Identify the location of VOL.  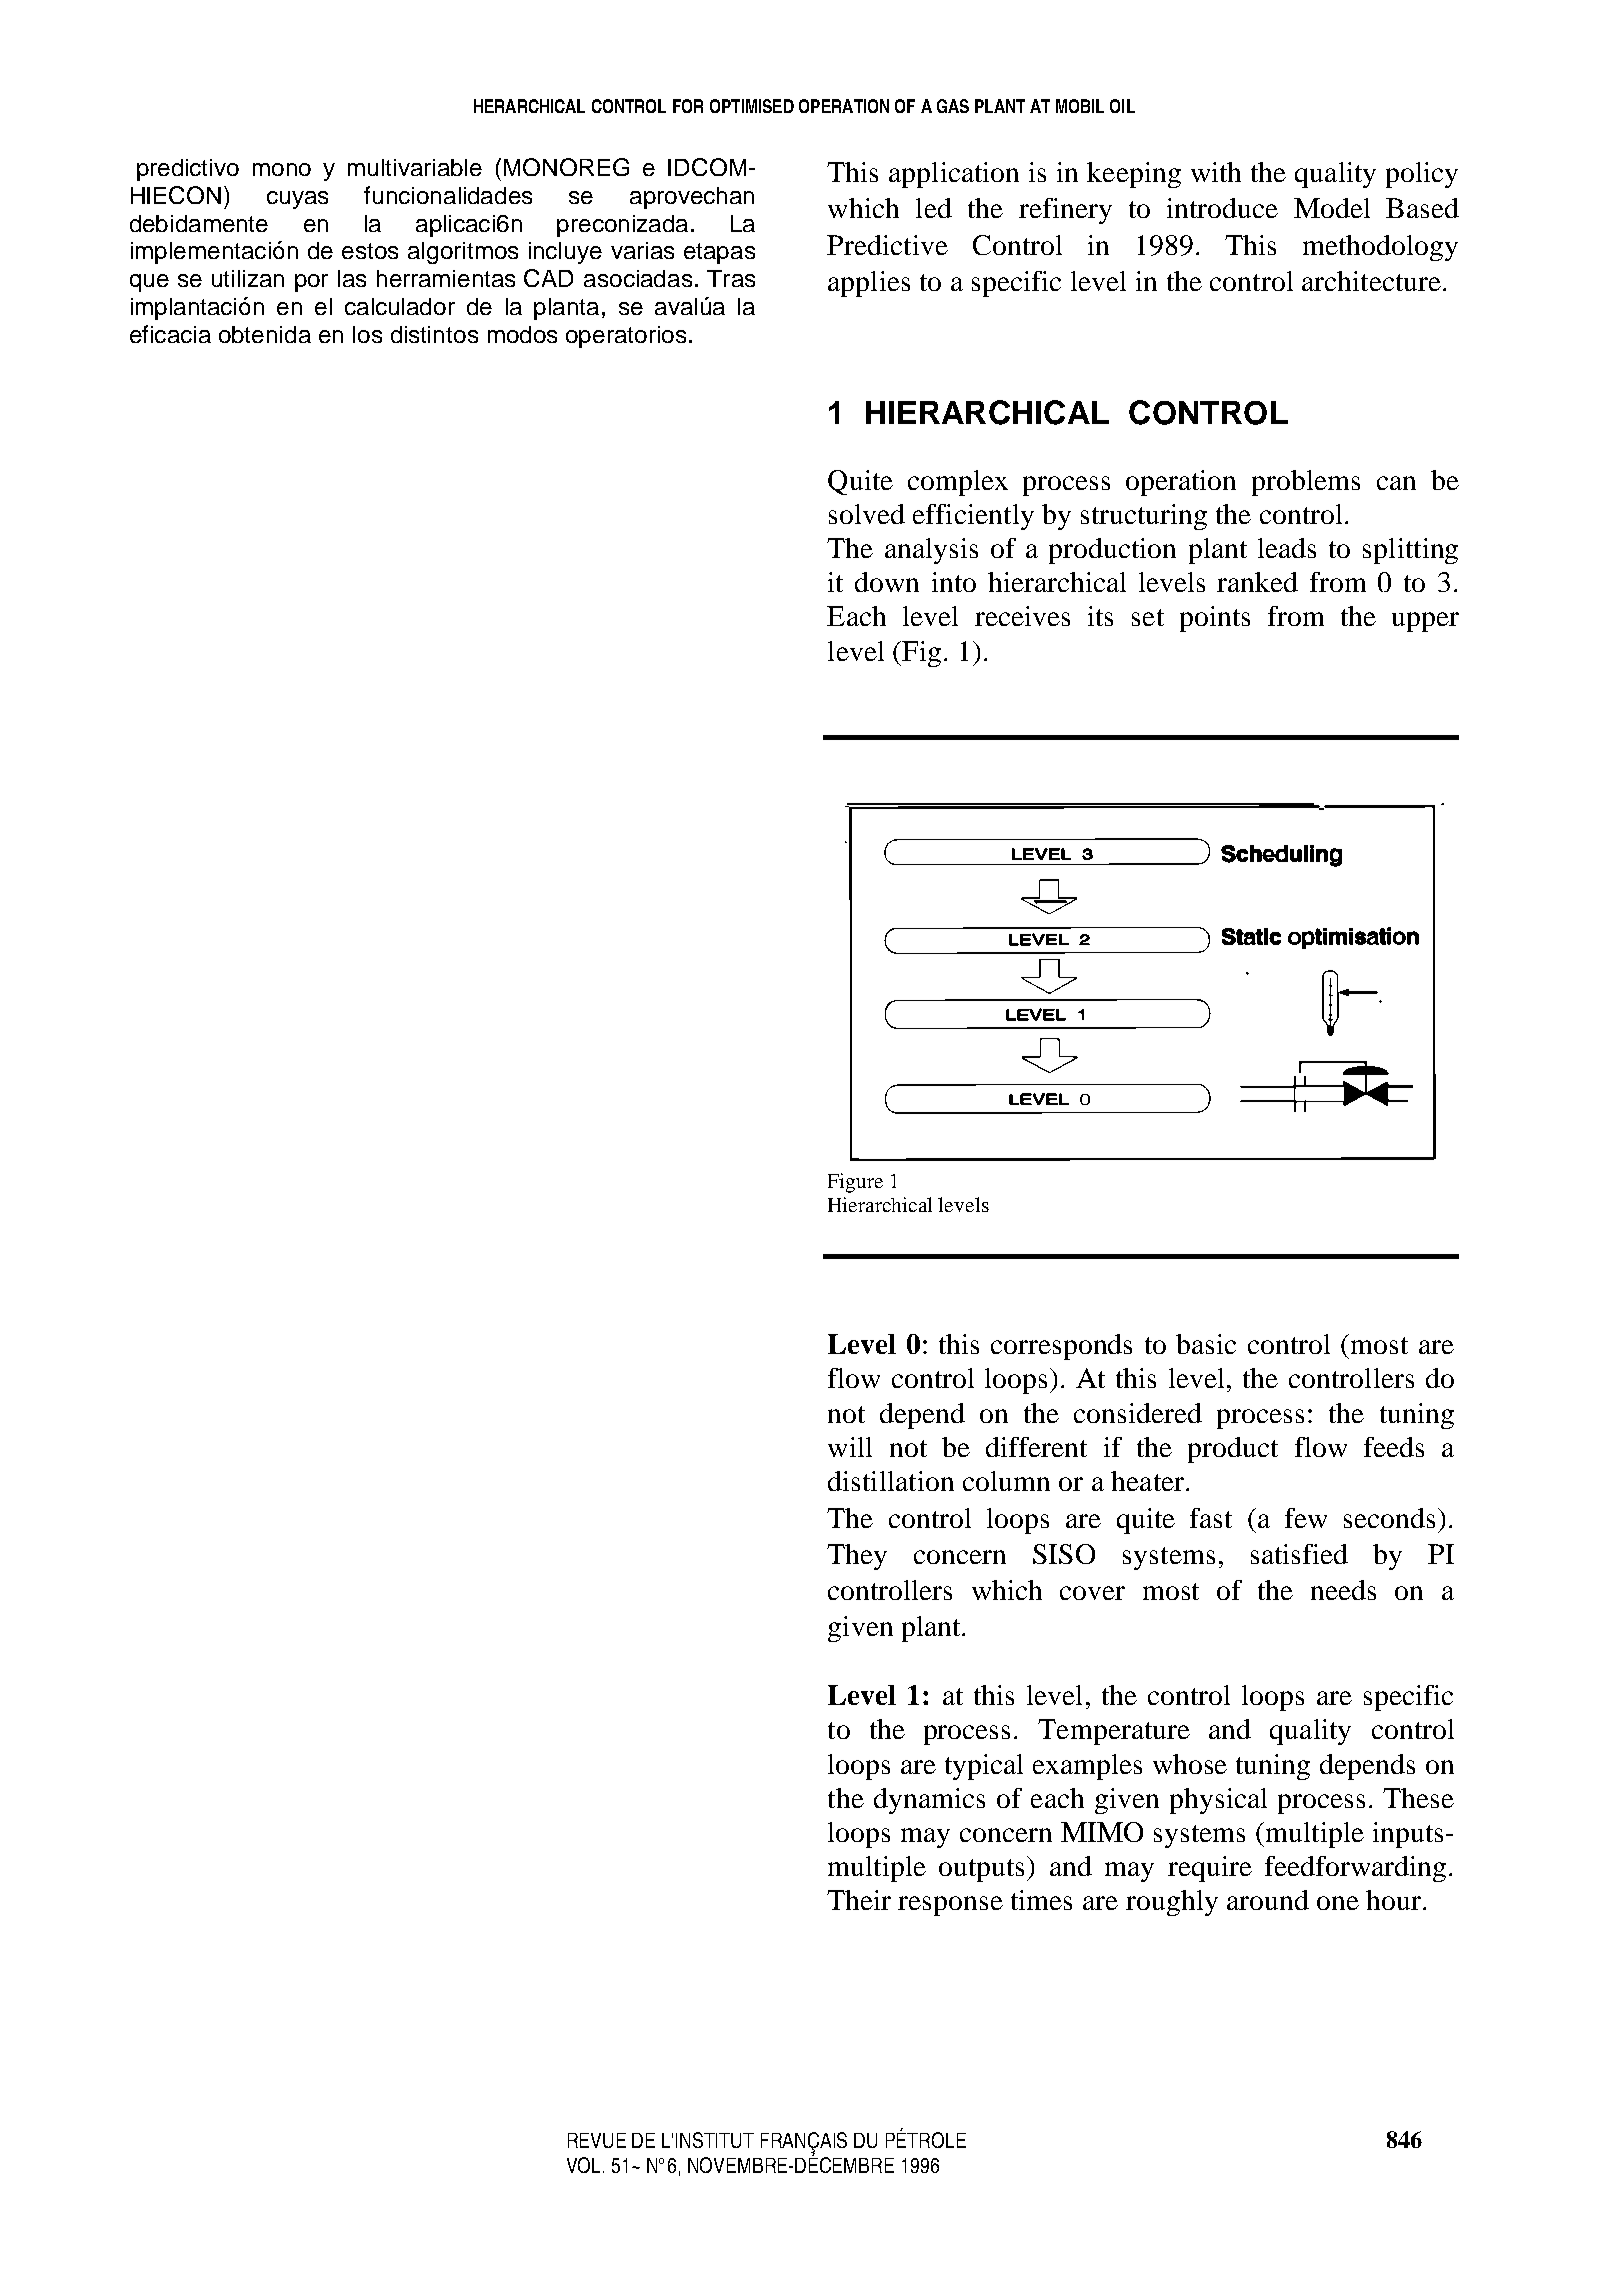
(585, 2165).
